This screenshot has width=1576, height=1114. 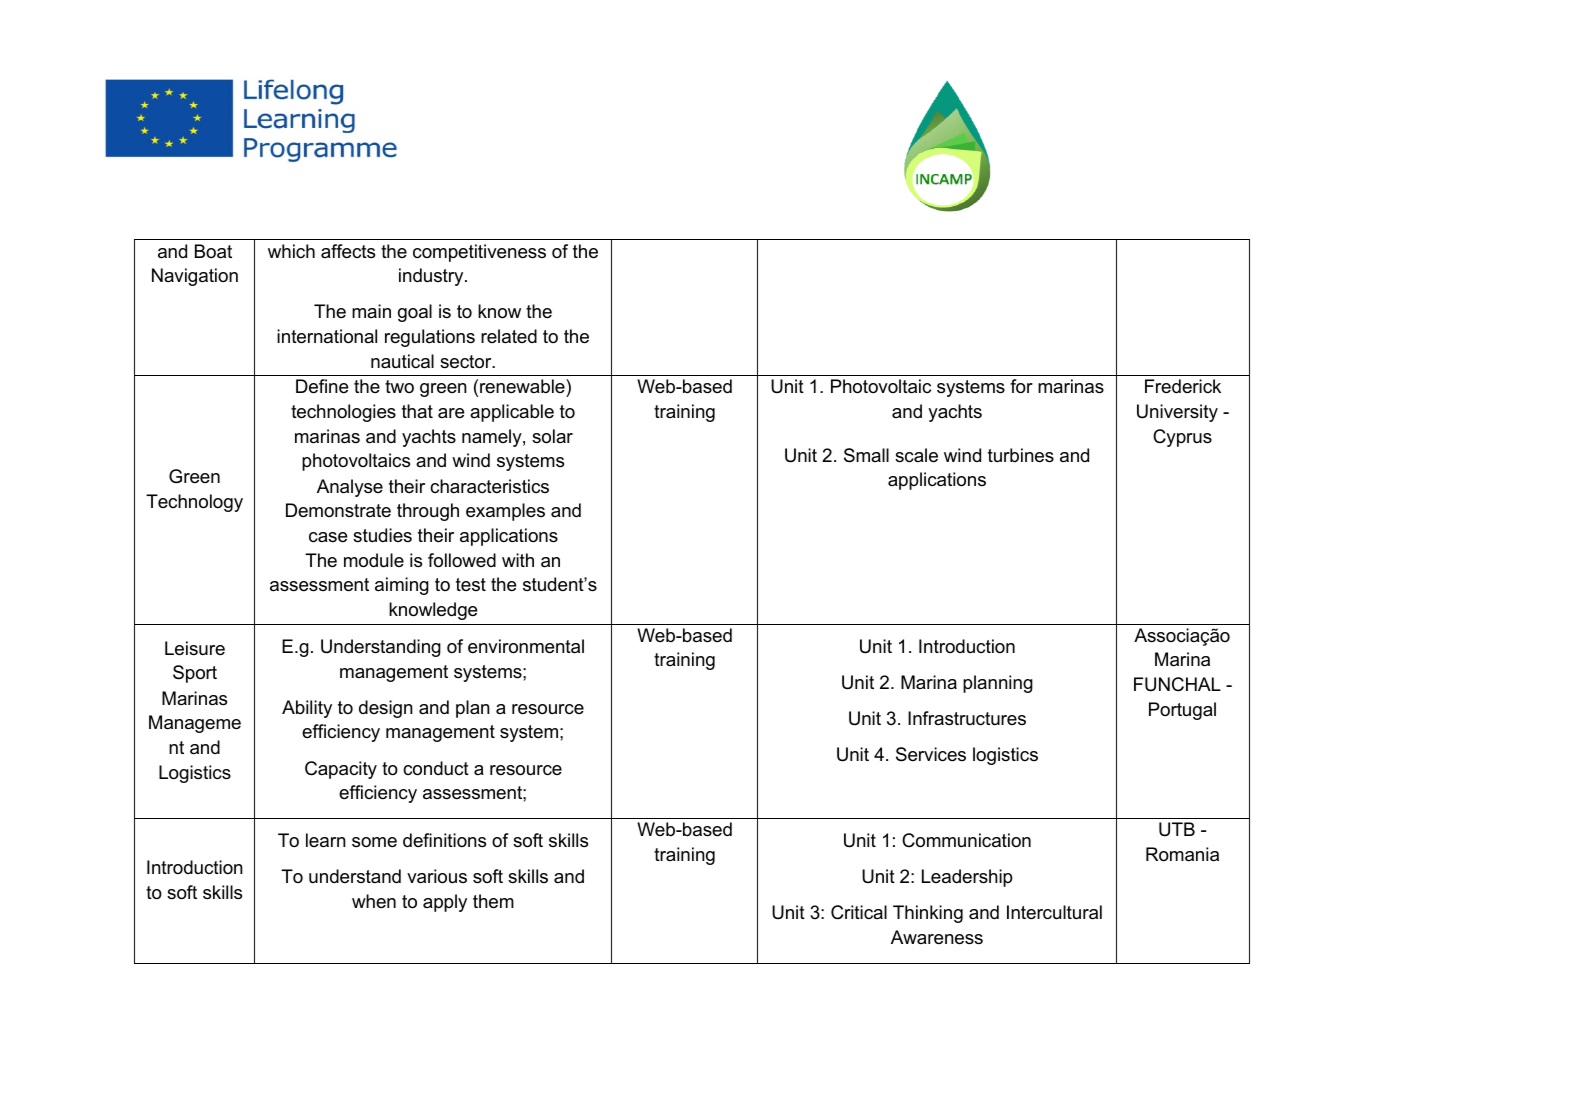 What do you see at coordinates (518, 560) in the screenshot?
I see `with` at bounding box center [518, 560].
